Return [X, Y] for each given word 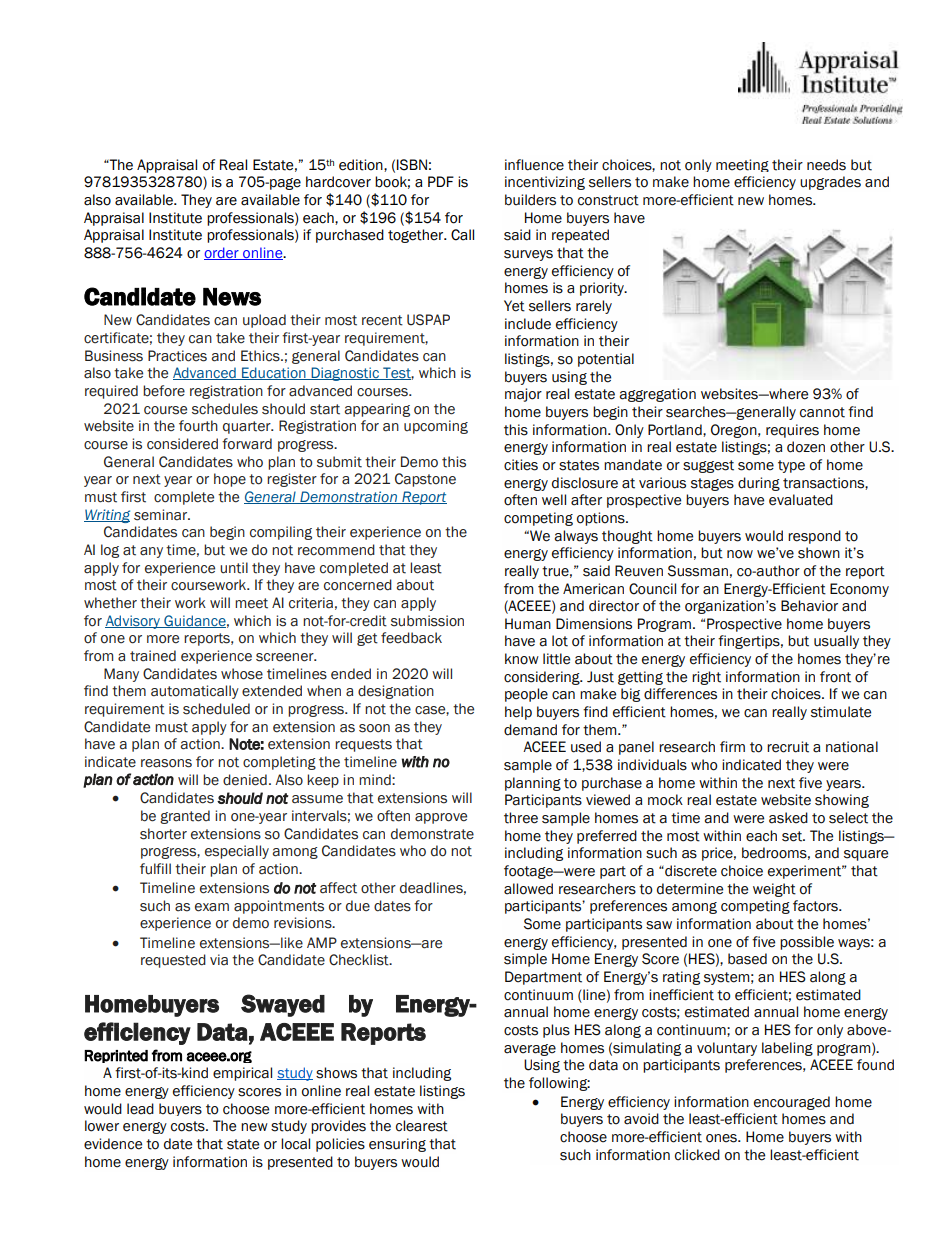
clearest [422, 1126]
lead [140, 1109]
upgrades [830, 183]
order [222, 253]
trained [153, 656]
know [522, 659]
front [835, 677]
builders [530, 200]
